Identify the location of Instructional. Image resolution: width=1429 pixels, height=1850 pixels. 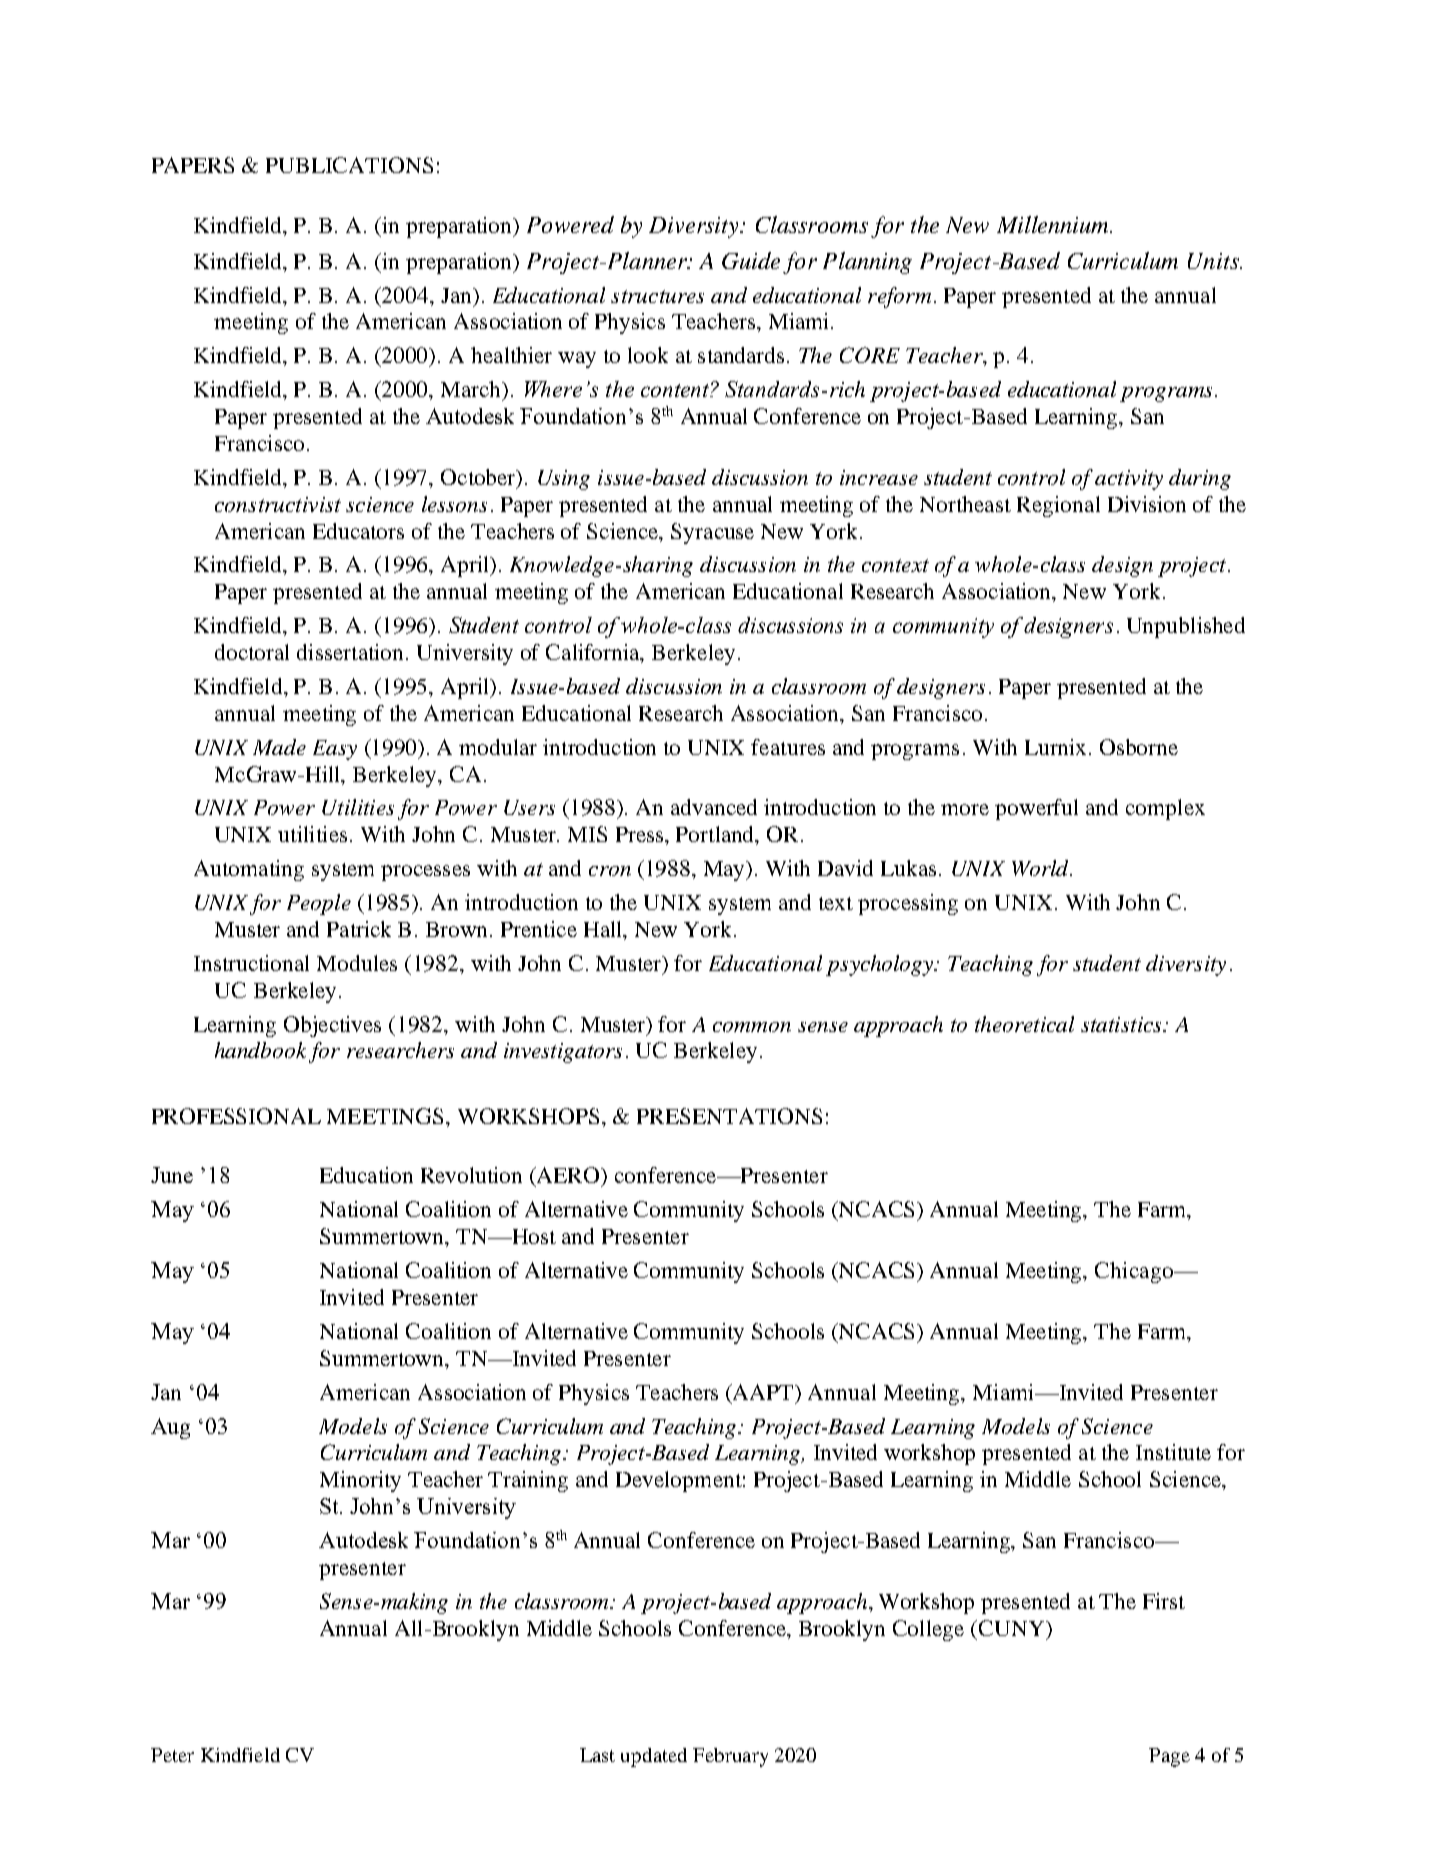
(251, 963).
